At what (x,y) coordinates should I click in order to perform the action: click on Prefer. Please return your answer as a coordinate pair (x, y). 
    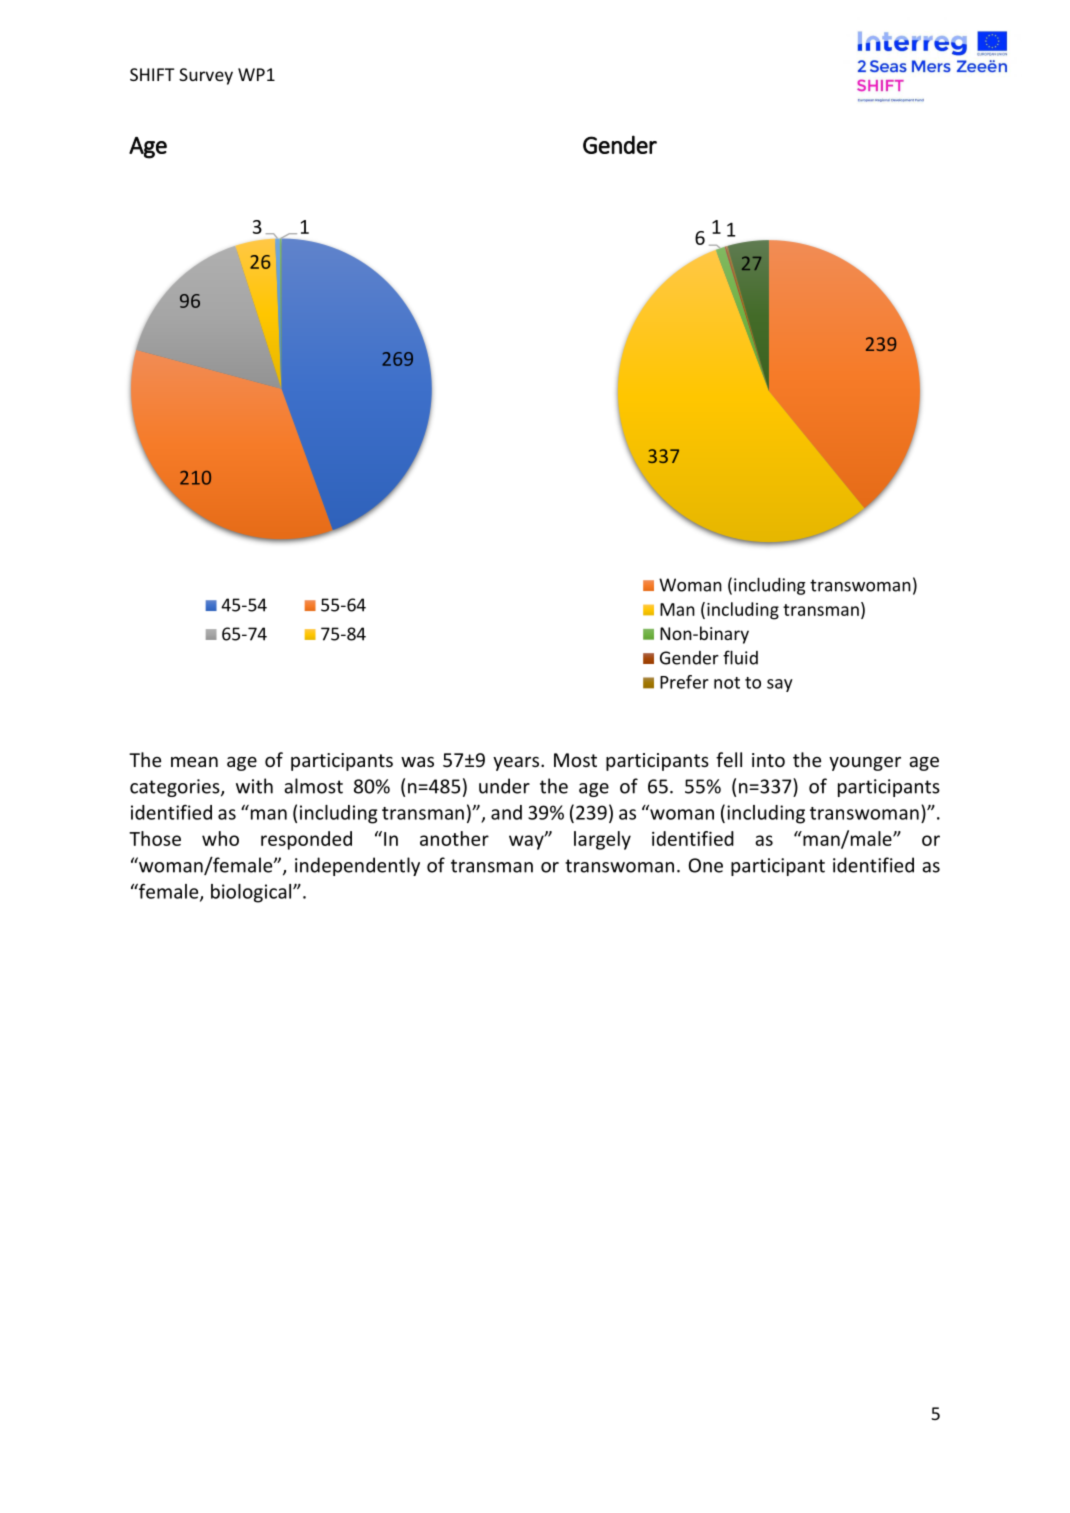
    Looking at the image, I should click on (684, 682).
